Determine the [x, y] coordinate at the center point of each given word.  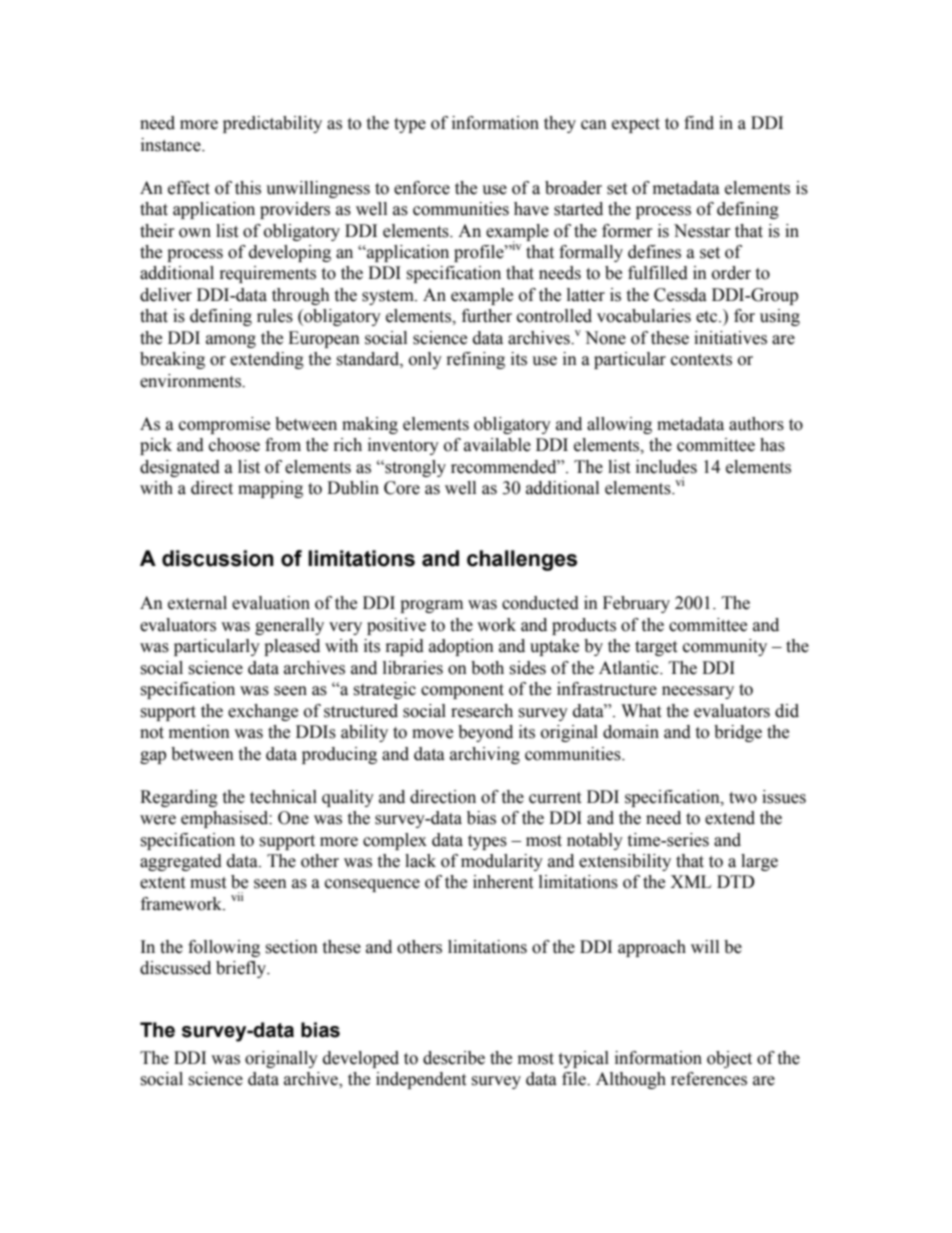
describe [454, 1058]
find [699, 123]
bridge [738, 733]
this [248, 188]
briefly [242, 969]
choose [234, 445]
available [497, 445]
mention [199, 732]
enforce [422, 188]
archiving [485, 755]
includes [666, 467]
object [729, 1059]
